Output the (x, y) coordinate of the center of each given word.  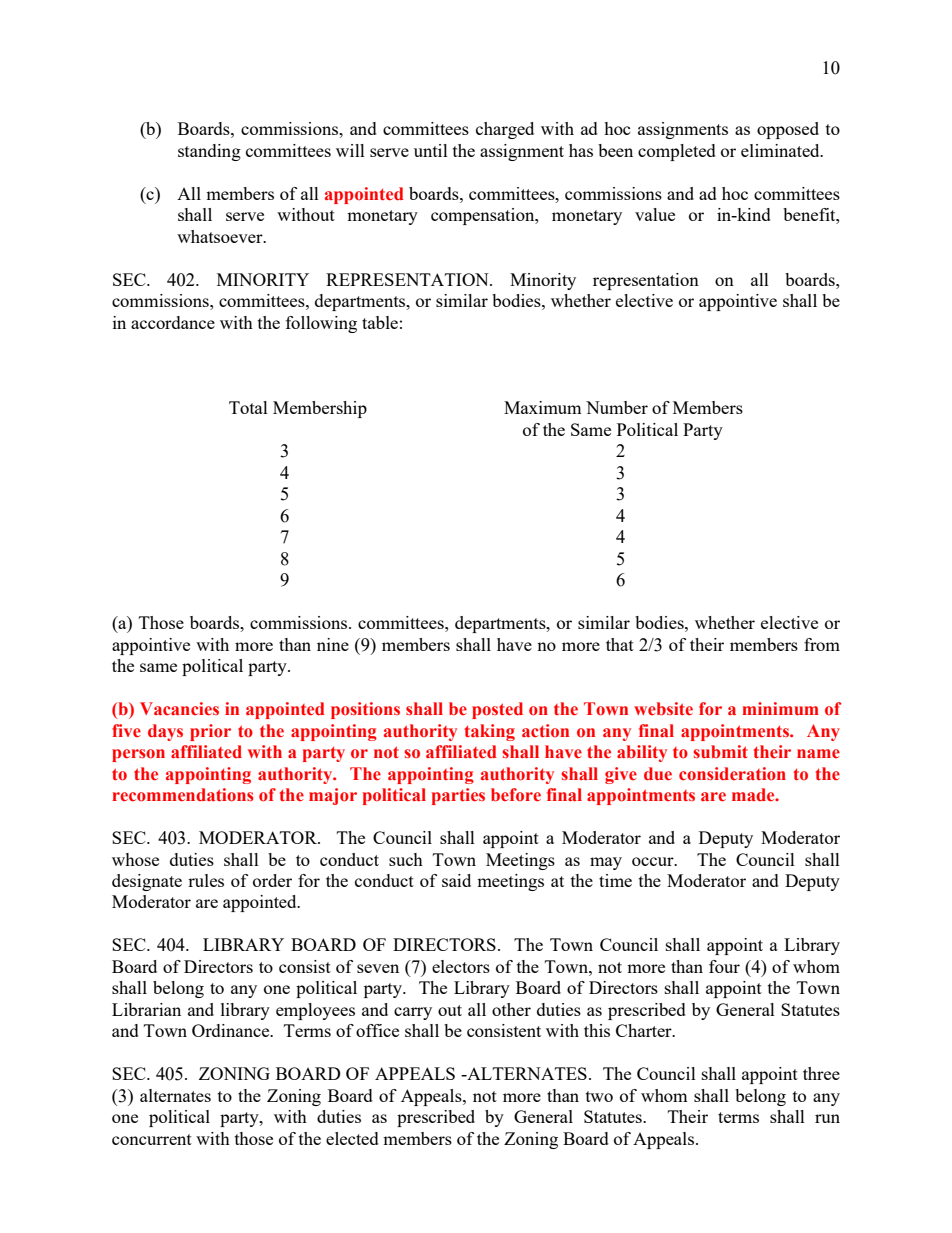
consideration (732, 774)
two (599, 1096)
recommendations (183, 795)
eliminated (781, 150)
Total (248, 407)
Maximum (543, 407)
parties (458, 796)
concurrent (152, 1139)
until (431, 150)
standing (209, 152)
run (827, 1118)
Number (617, 407)
